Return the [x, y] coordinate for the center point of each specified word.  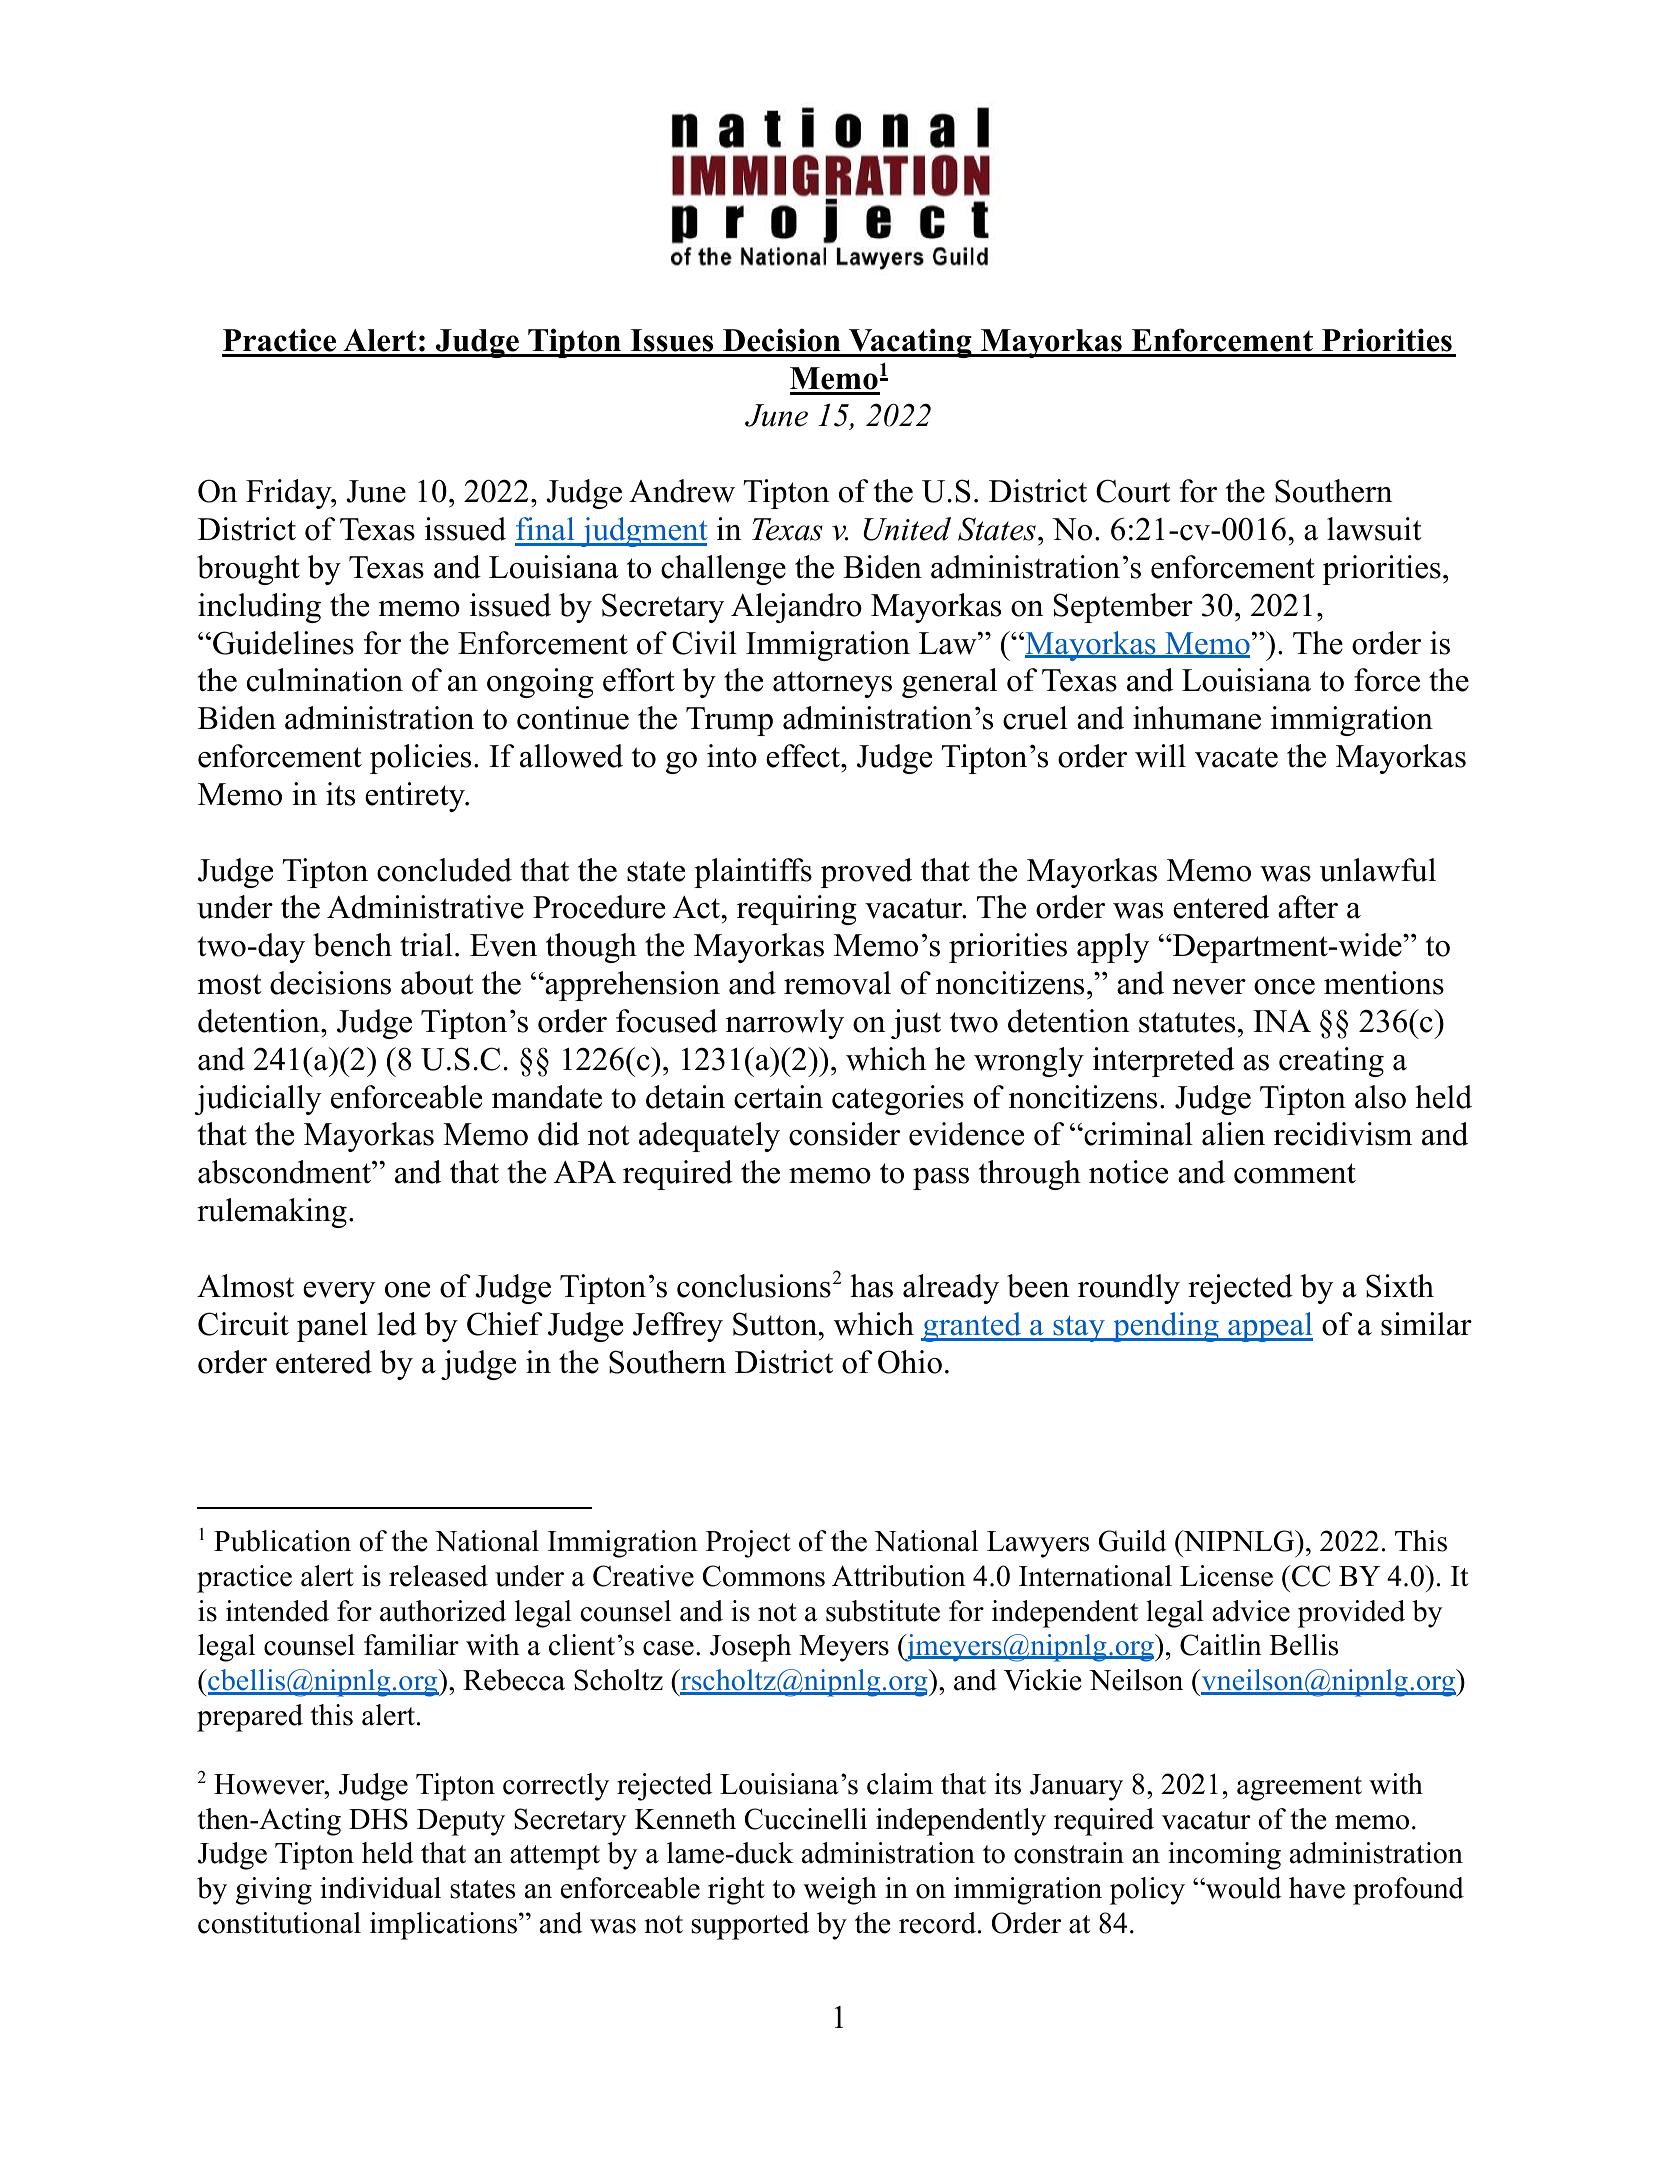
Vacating [910, 343]
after [1308, 907]
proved [866, 873]
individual [380, 1888]
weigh [840, 1891]
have [1317, 1888]
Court [1133, 491]
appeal [1269, 1327]
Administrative [425, 907]
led [397, 1324]
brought [248, 570]
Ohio [910, 1362]
